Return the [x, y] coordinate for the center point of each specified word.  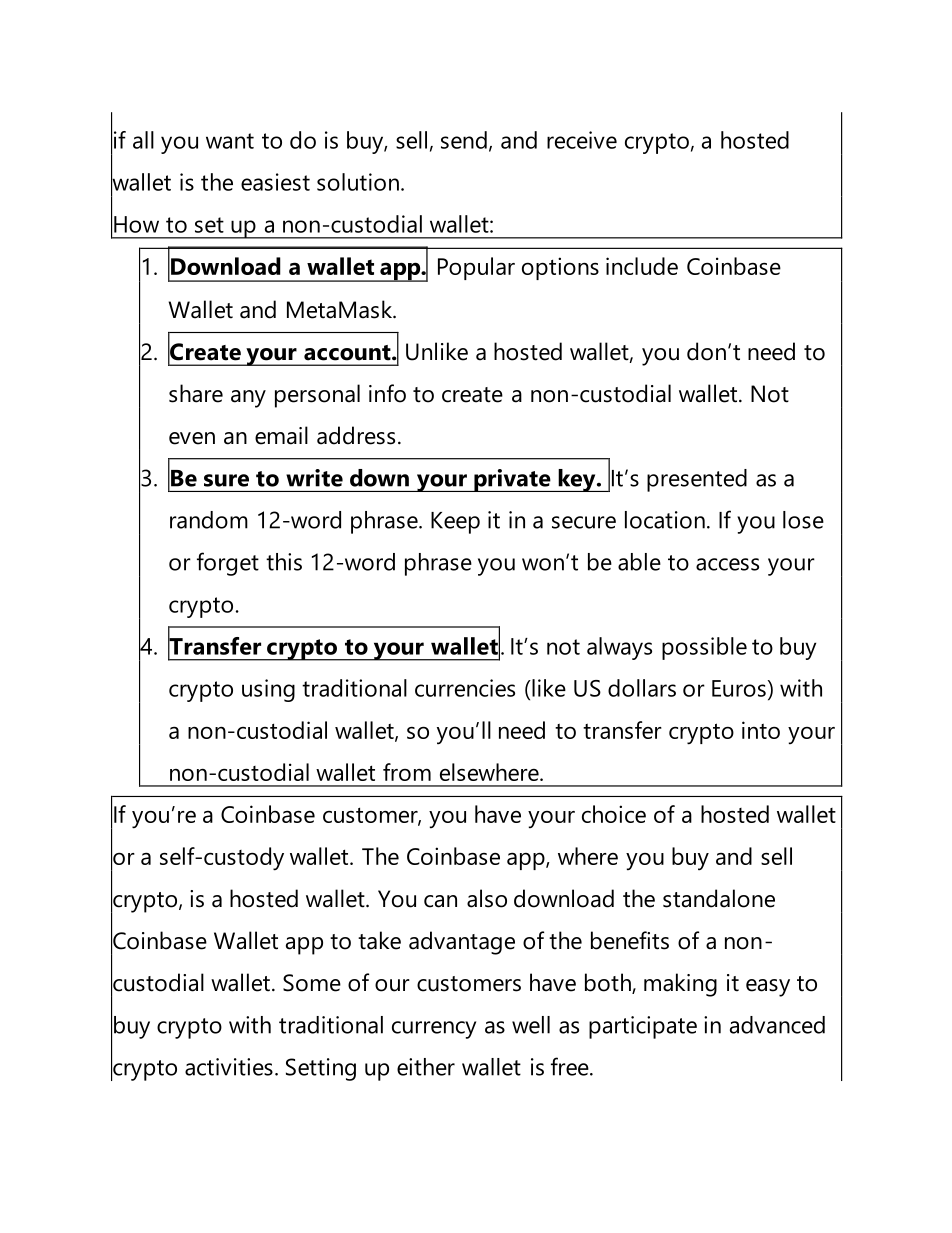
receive [582, 140]
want [230, 141]
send [464, 140]
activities [229, 1067]
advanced [777, 1025]
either [426, 1067]
